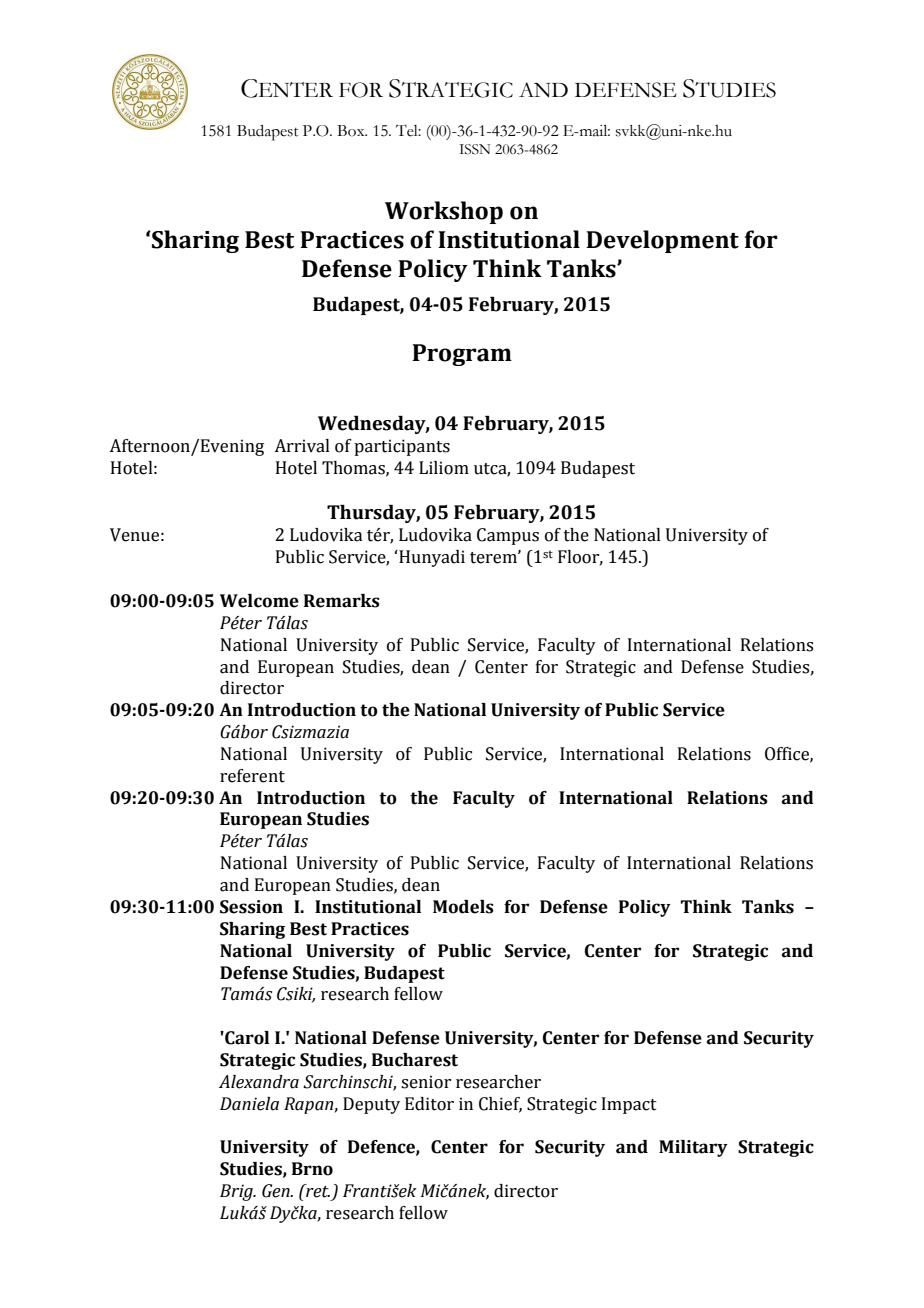 This screenshot has height=1308, width=924. Describe the element at coordinates (302, 446) in the screenshot. I see `Arrival` at that location.
